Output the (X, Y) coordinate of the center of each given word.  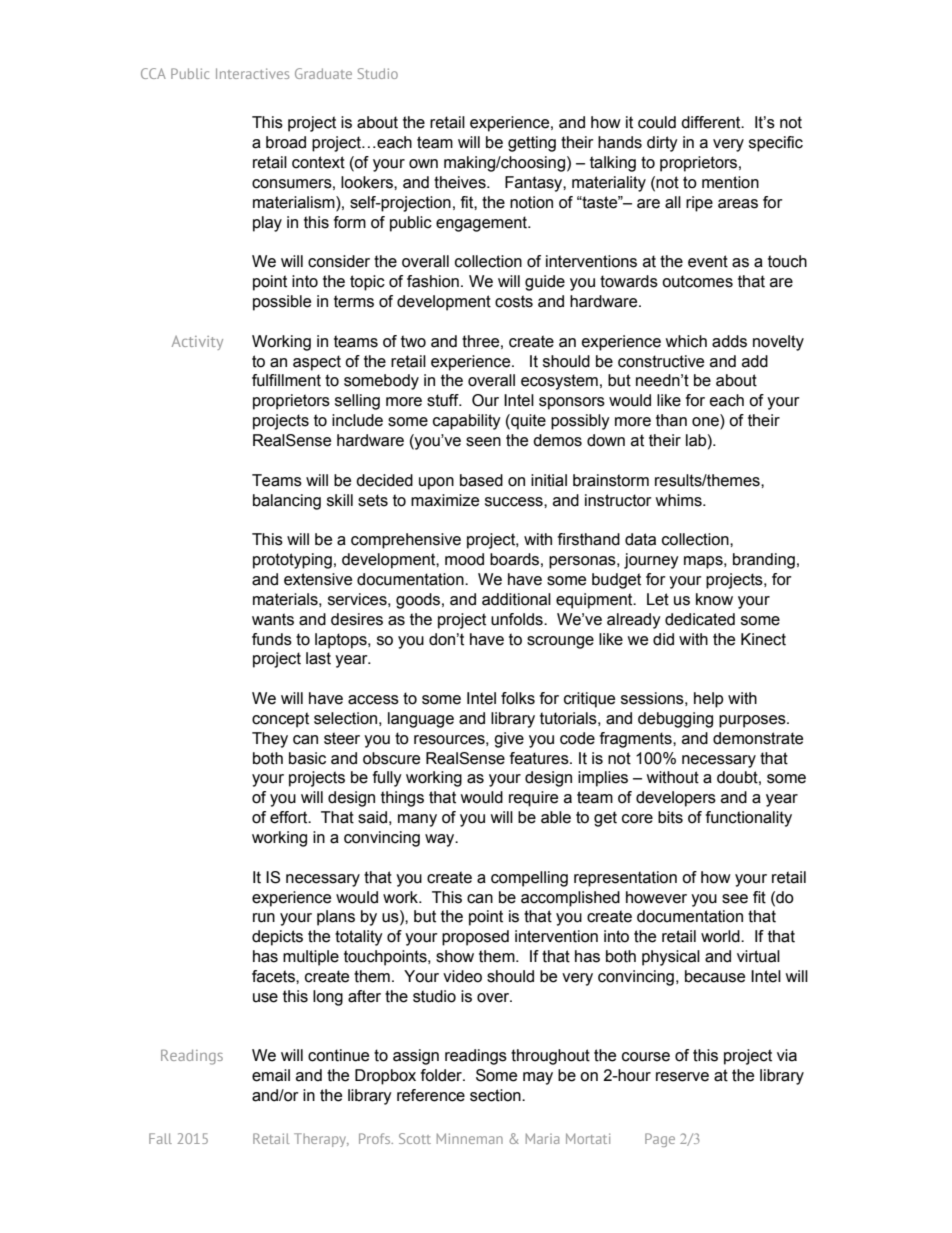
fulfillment (286, 380)
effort (290, 817)
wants (273, 619)
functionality (749, 819)
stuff (444, 400)
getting (532, 144)
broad (286, 142)
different (712, 122)
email (271, 1075)
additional (516, 599)
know (714, 599)
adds (729, 341)
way (441, 840)
